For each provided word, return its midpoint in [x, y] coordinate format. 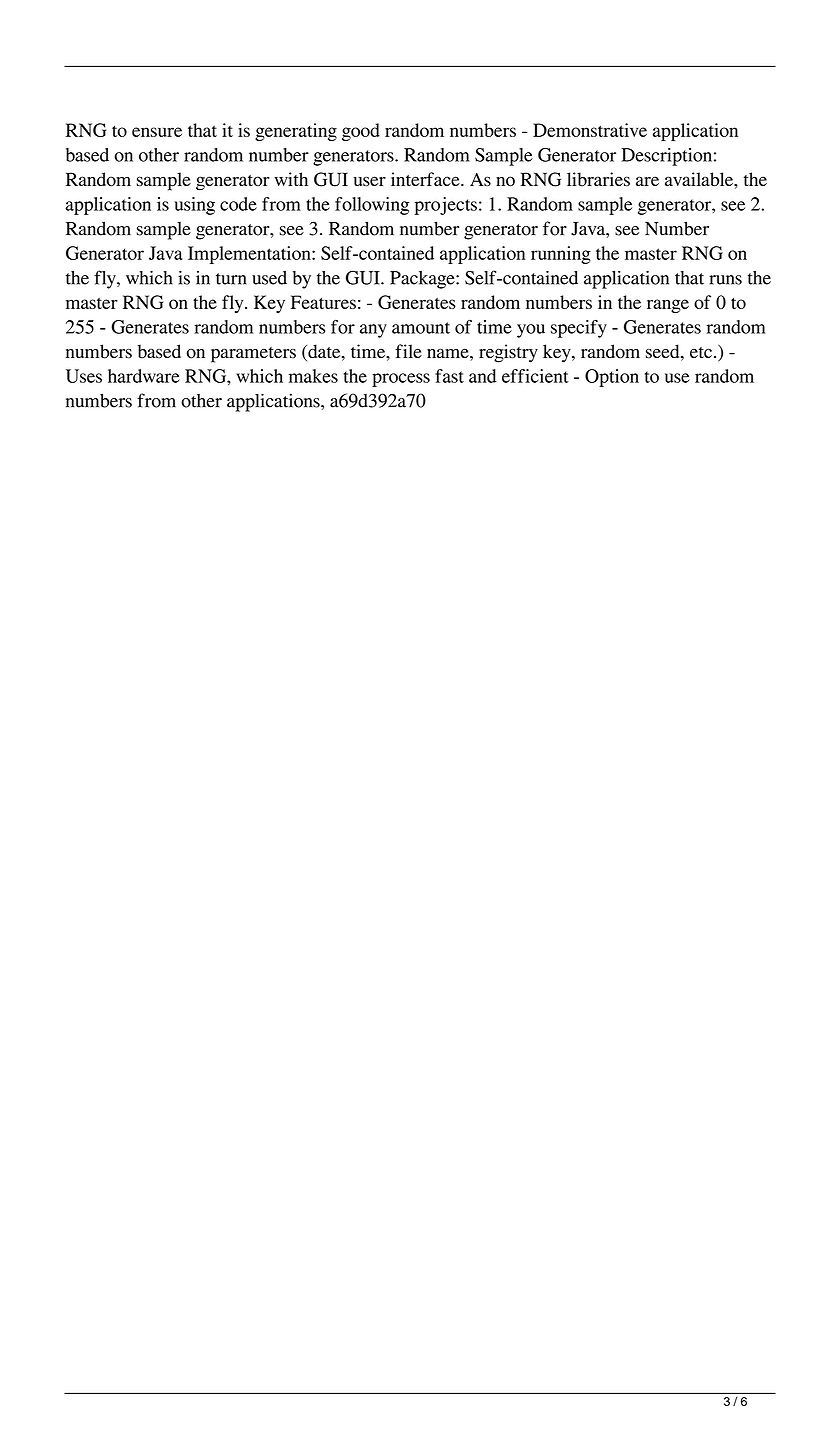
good [361, 132]
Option [612, 378]
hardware [144, 376]
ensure [157, 132]
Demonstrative [590, 130]
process [401, 380]
